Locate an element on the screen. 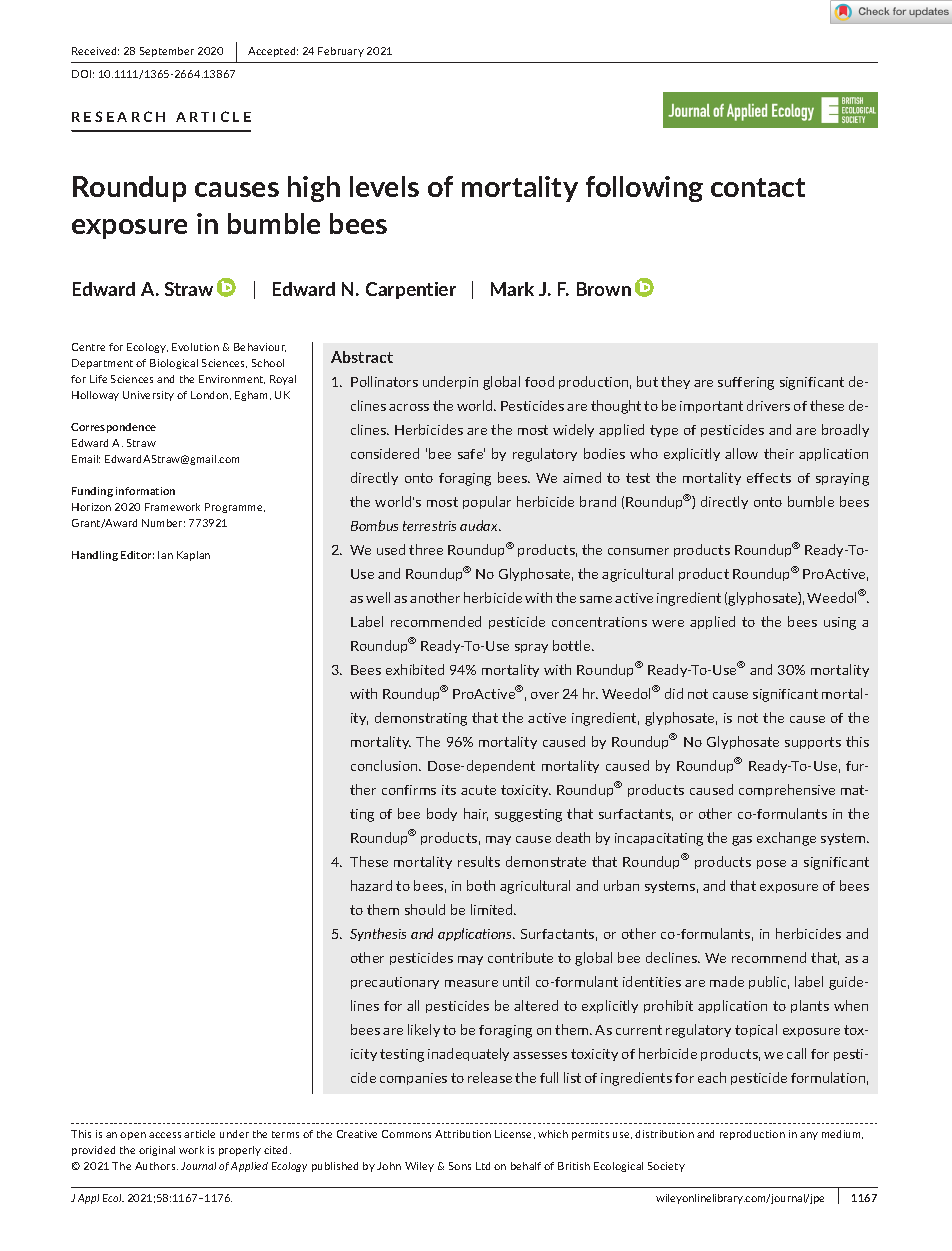 The height and width of the screenshot is (1251, 952). food is located at coordinates (539, 381).
